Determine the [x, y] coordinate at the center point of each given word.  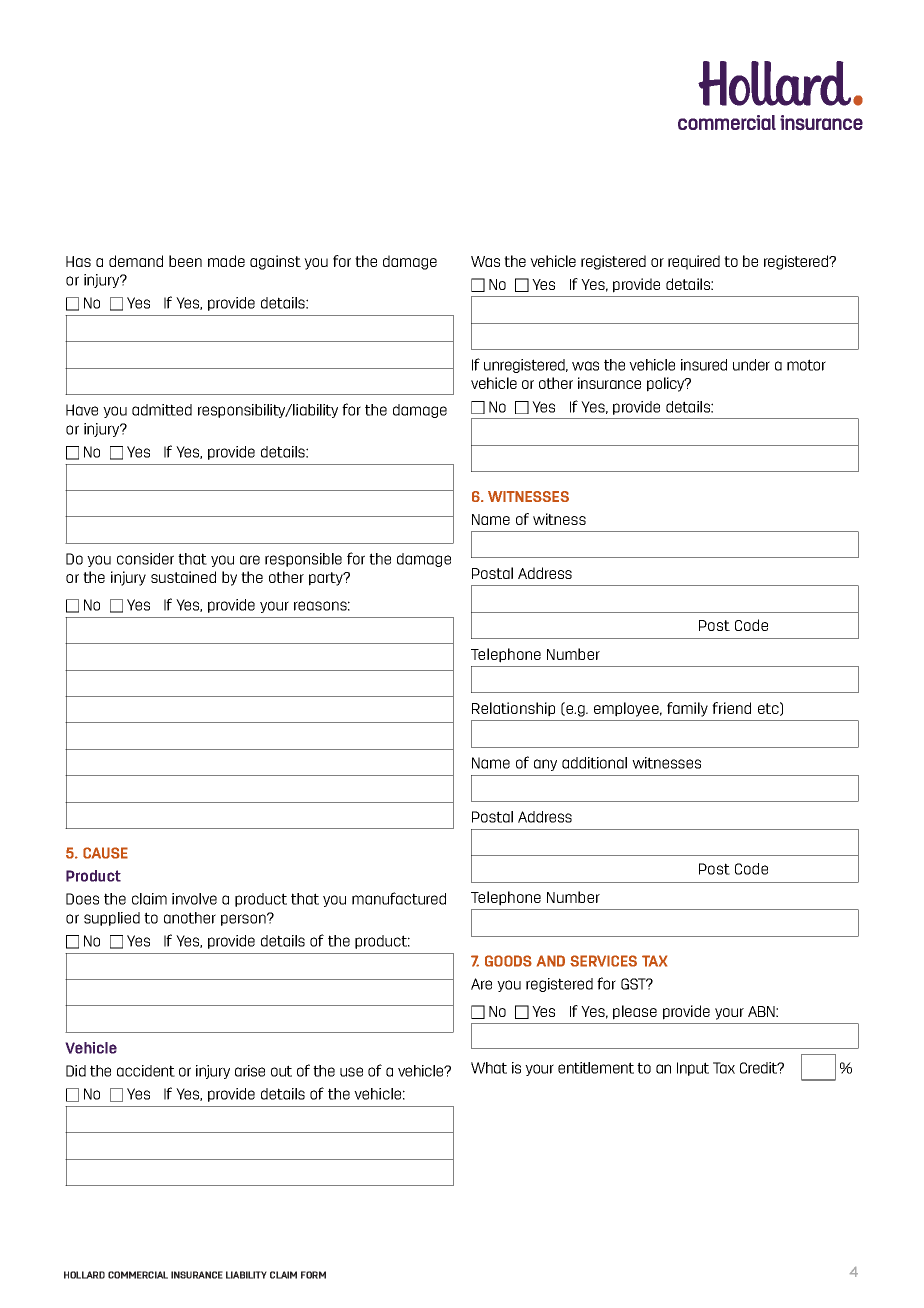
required [694, 262]
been [185, 261]
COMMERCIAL [138, 1275]
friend [731, 708]
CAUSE [105, 853]
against [275, 262]
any [545, 765]
